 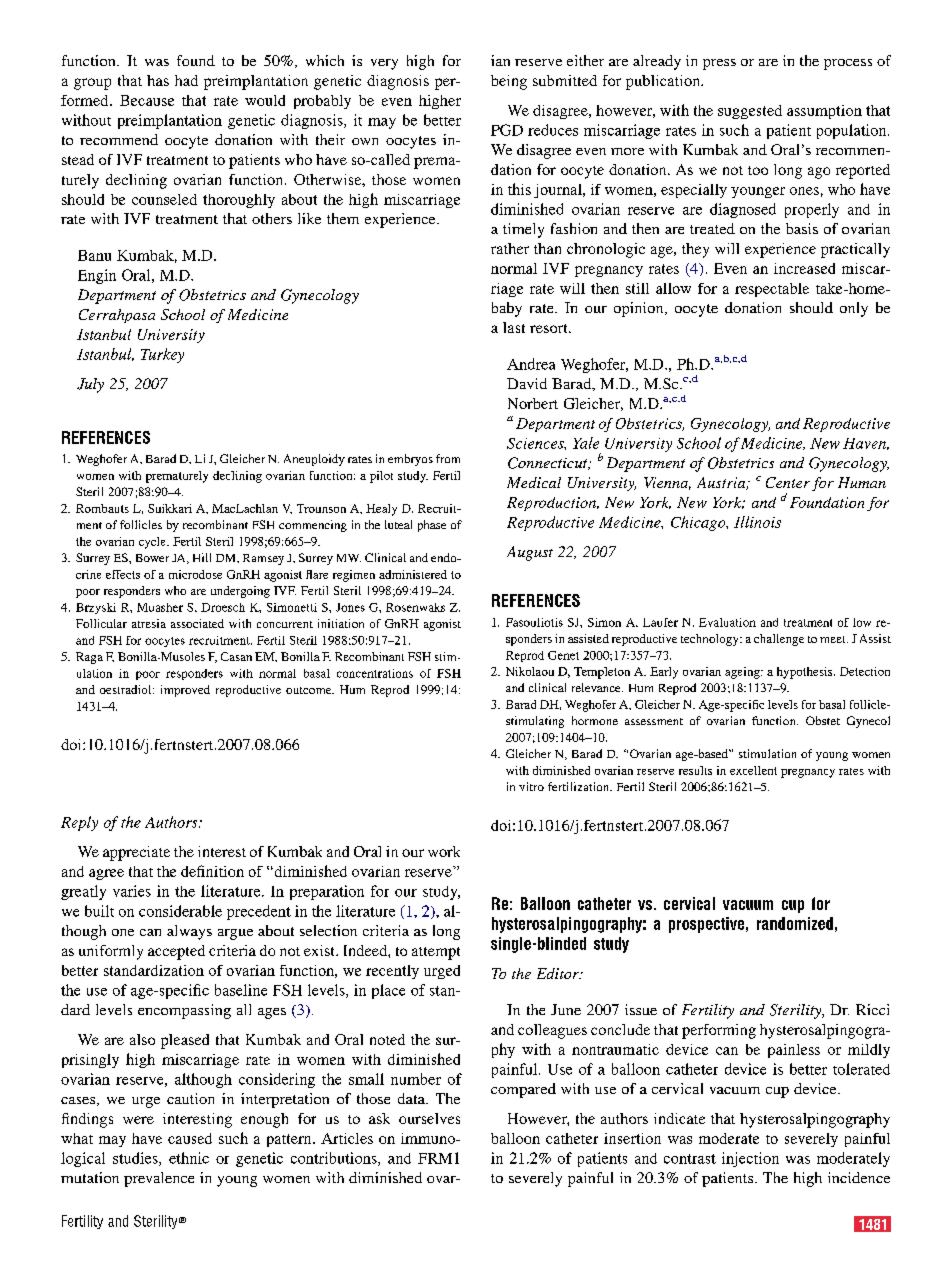 What do you see at coordinates (429, 1118) in the screenshot?
I see `ourselves` at bounding box center [429, 1118].
